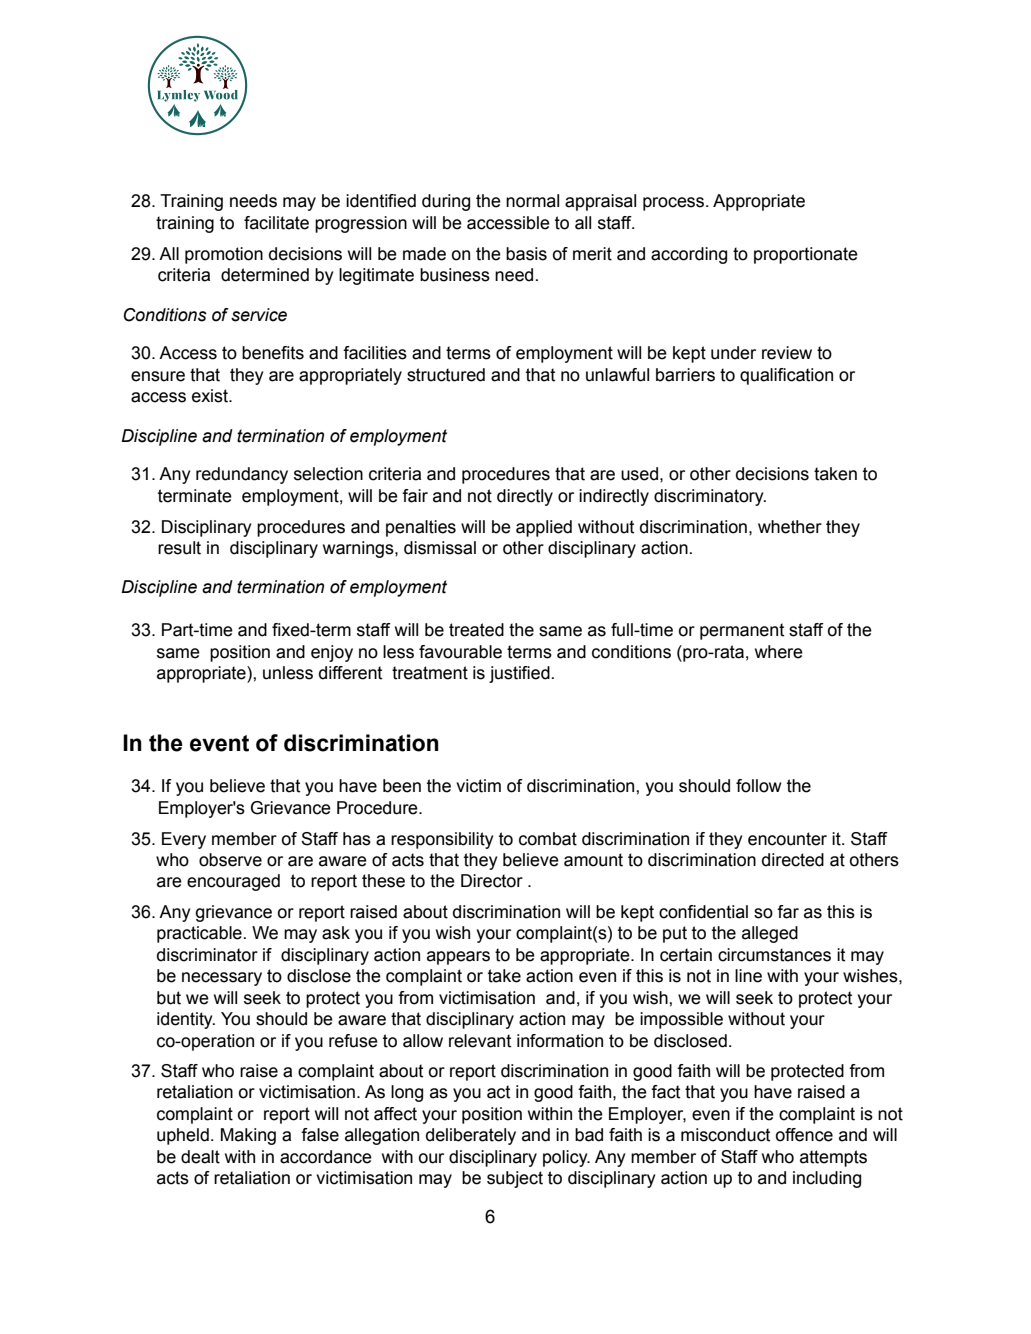 This page has height=1334, width=1031. Describe the element at coordinates (224, 255) in the page. I see `promotion` at that location.
